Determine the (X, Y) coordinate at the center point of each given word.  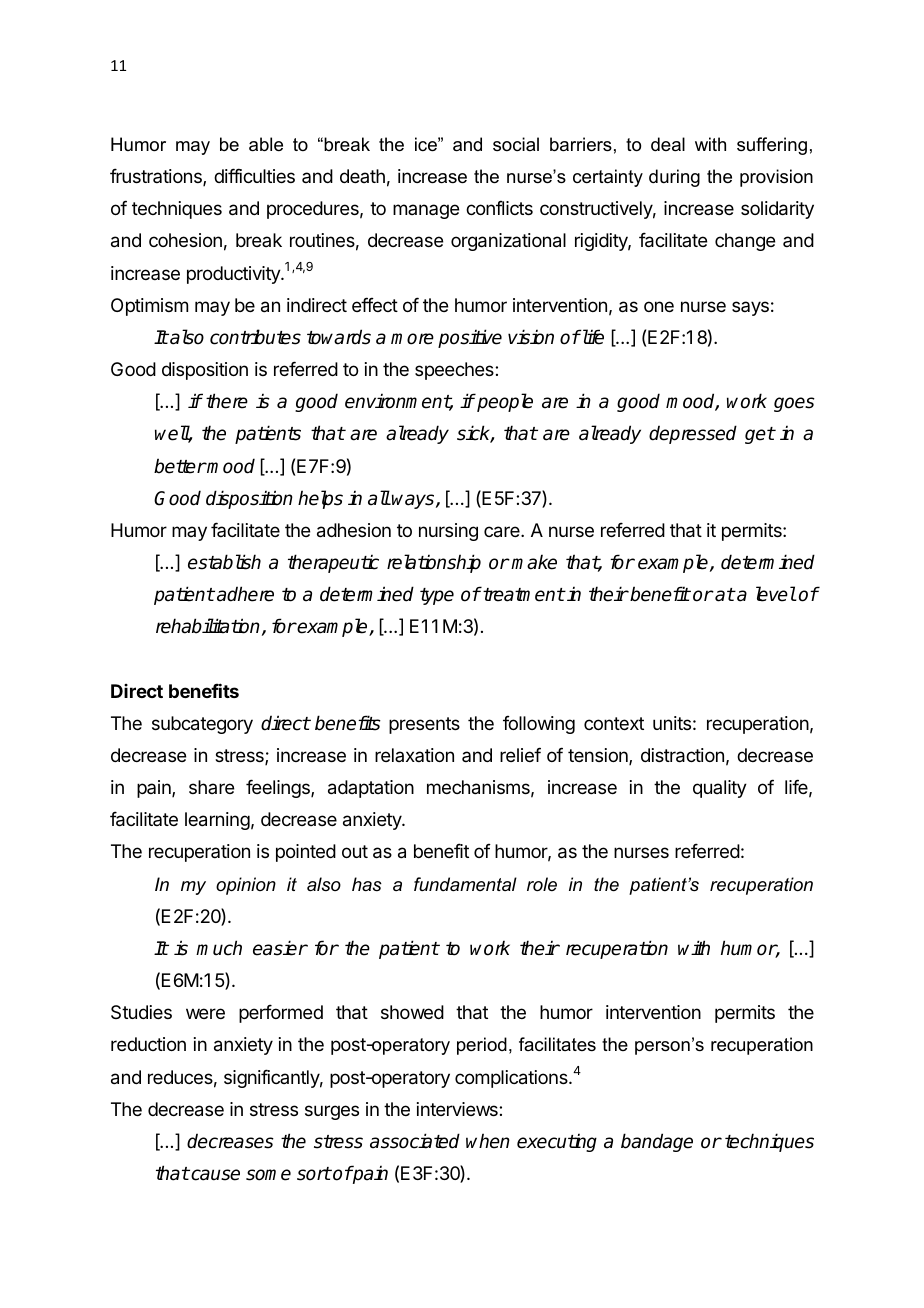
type (437, 596)
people (504, 402)
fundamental (465, 884)
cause (214, 1175)
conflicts (499, 207)
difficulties (254, 175)
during (674, 178)
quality (720, 789)
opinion (246, 886)
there (227, 401)
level (776, 594)
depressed (693, 434)
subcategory (202, 725)
